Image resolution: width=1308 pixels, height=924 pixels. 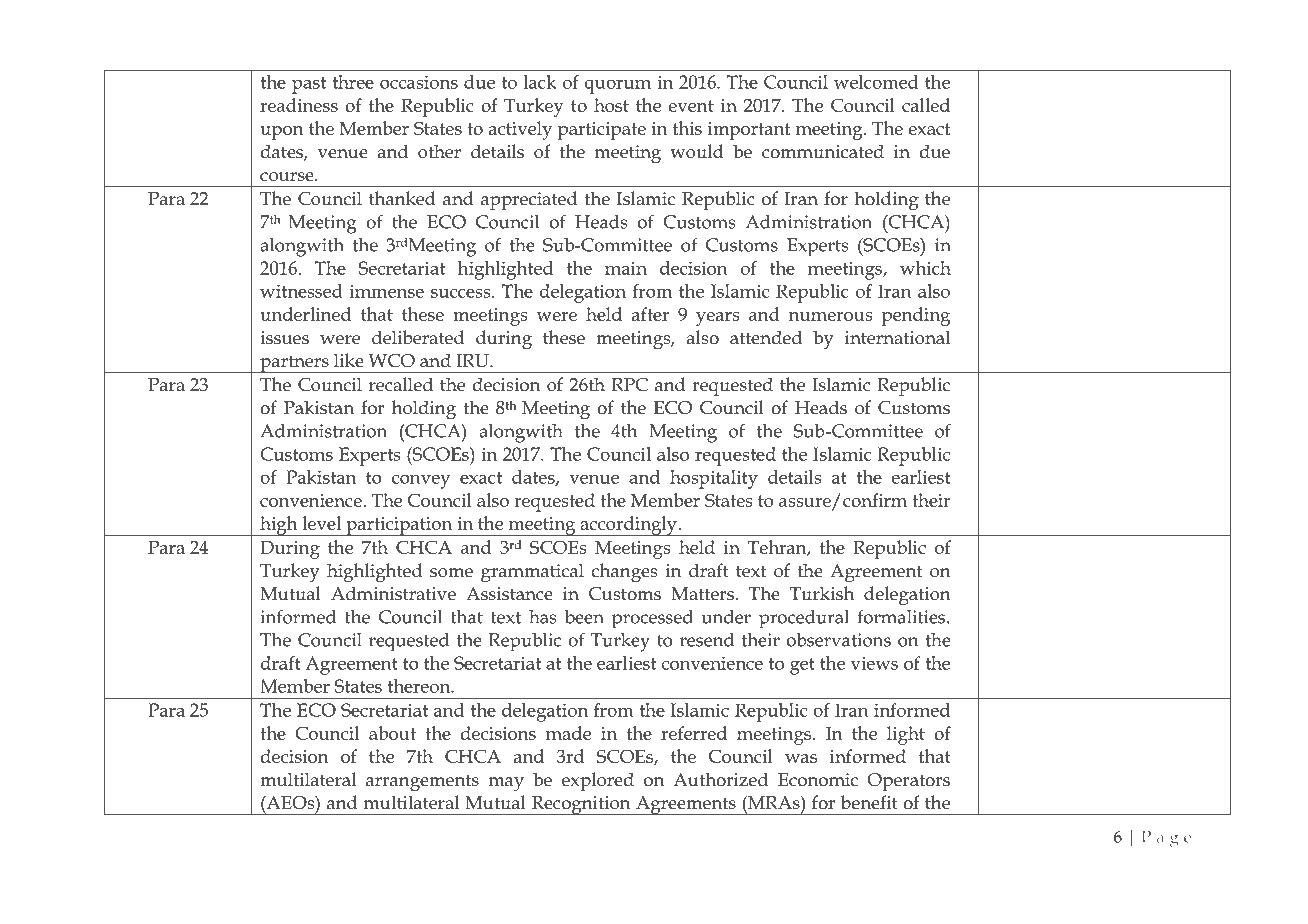 What do you see at coordinates (611, 105) in the screenshot?
I see `host` at bounding box center [611, 105].
